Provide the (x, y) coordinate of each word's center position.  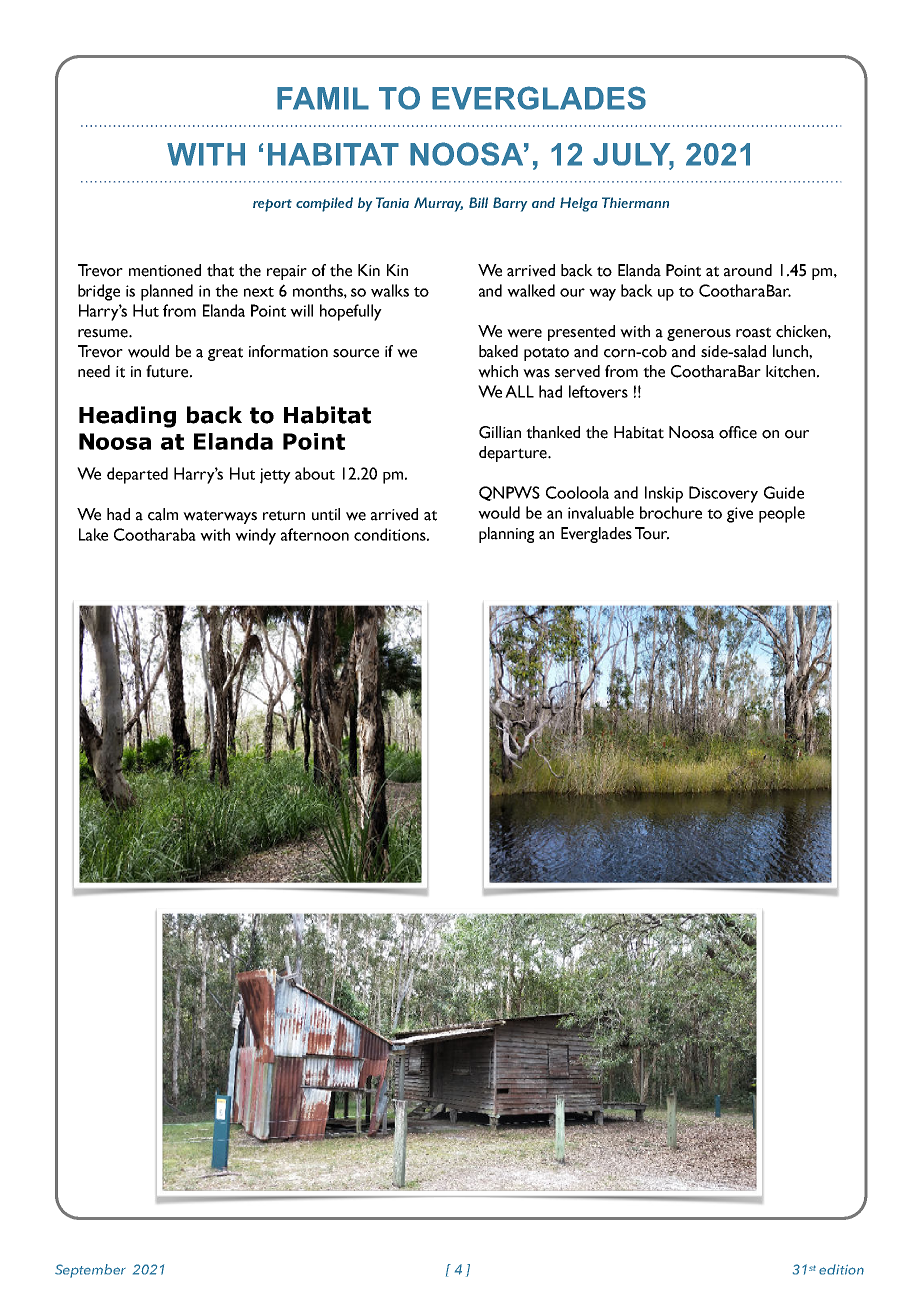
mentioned (165, 270)
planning (506, 535)
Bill (478, 202)
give (740, 515)
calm (163, 514)
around (748, 270)
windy (255, 536)
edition (841, 1269)
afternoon (315, 534)
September (90, 1271)
